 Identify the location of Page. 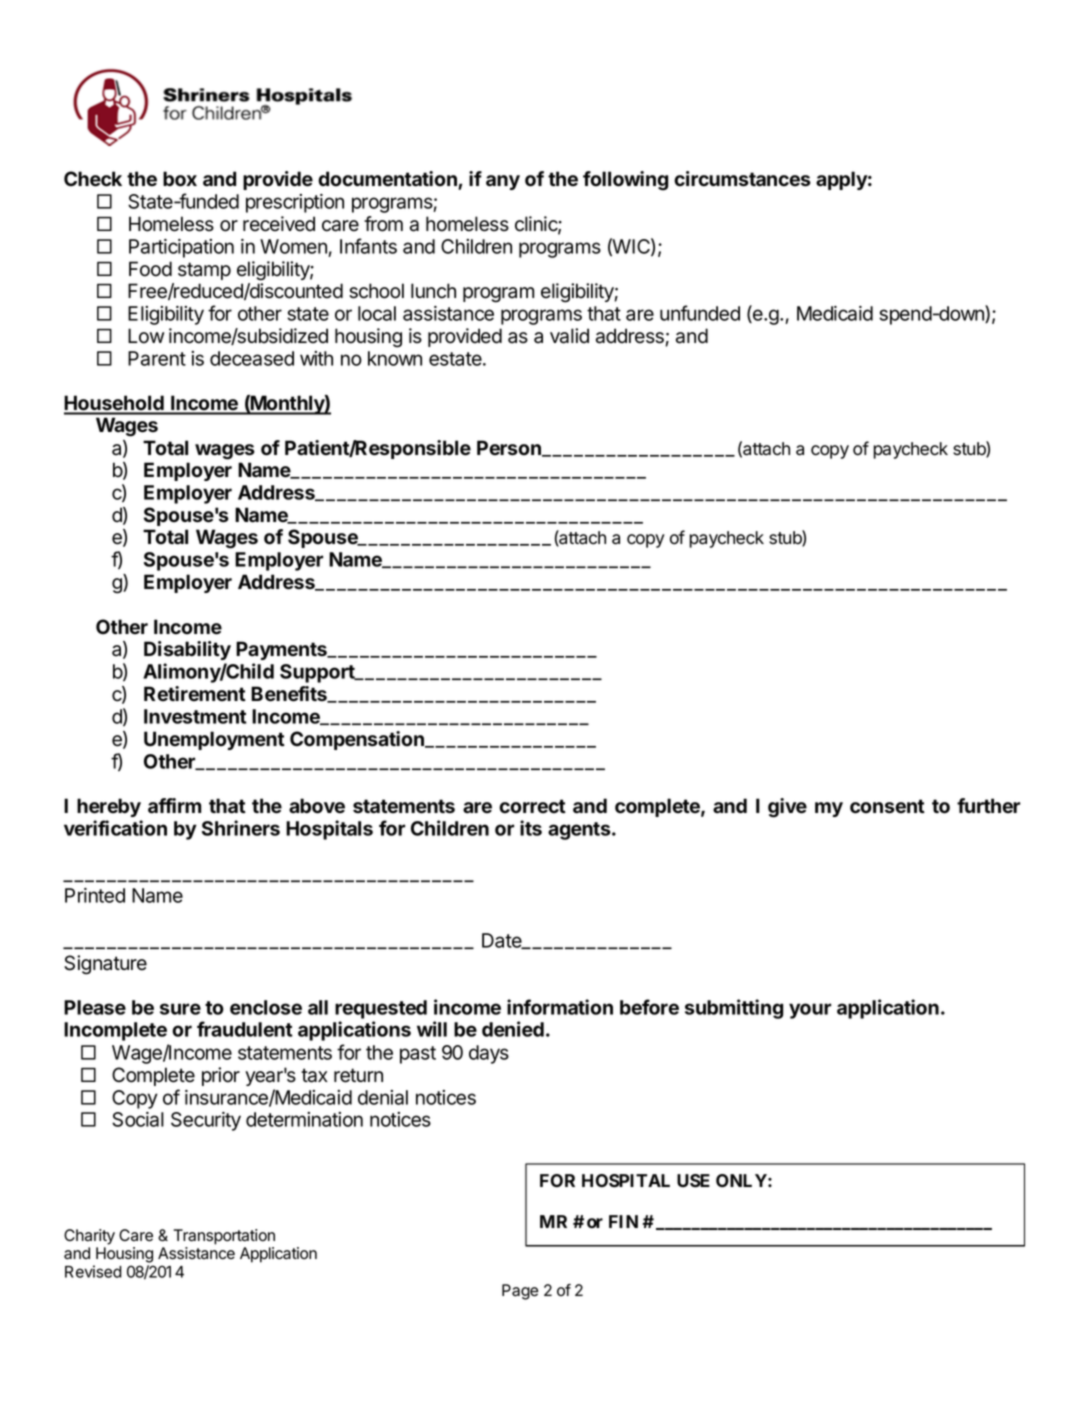
(520, 1292).
